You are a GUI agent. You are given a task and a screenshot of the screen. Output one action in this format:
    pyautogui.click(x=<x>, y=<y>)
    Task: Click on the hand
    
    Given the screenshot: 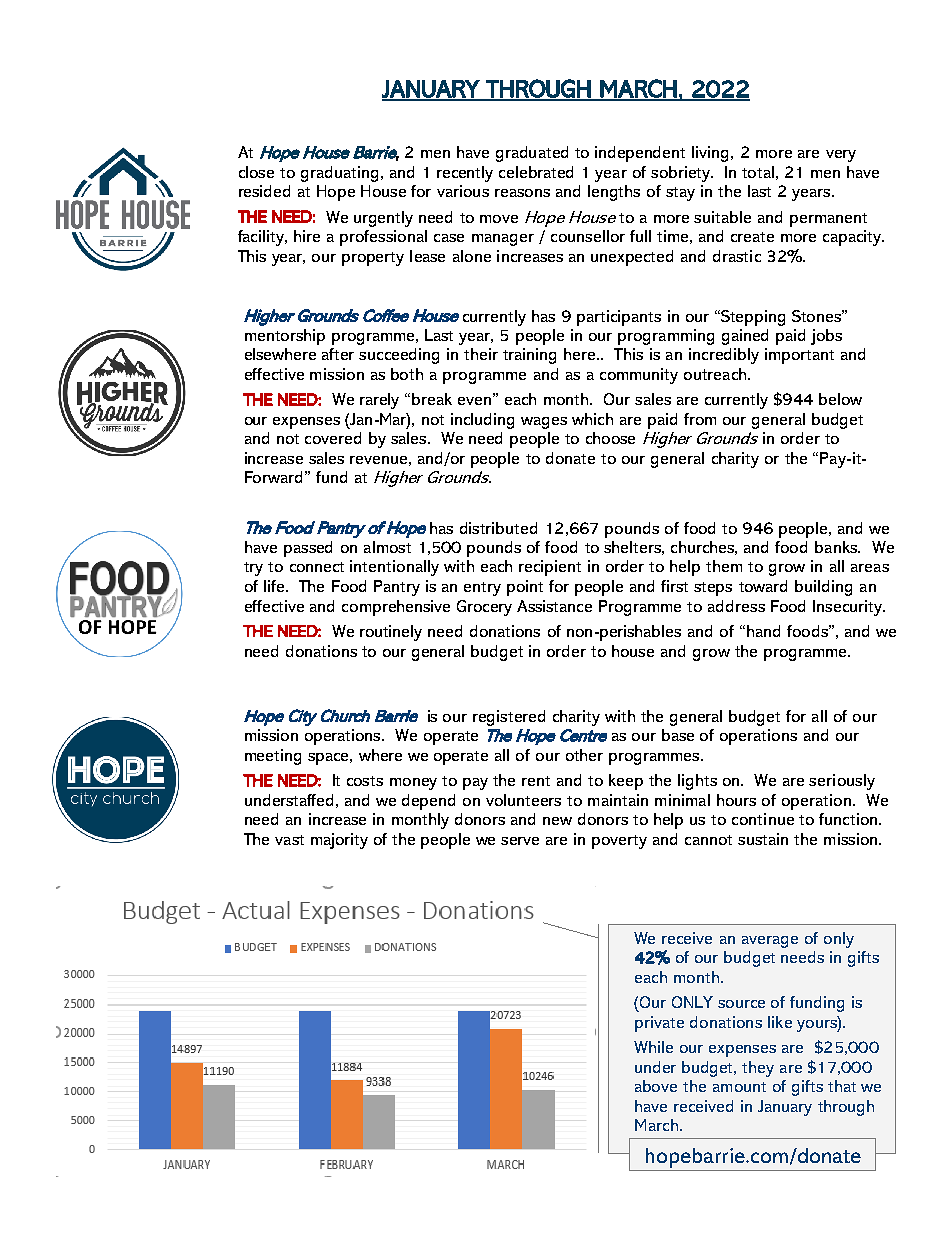 What is the action you would take?
    pyautogui.click(x=763, y=631)
